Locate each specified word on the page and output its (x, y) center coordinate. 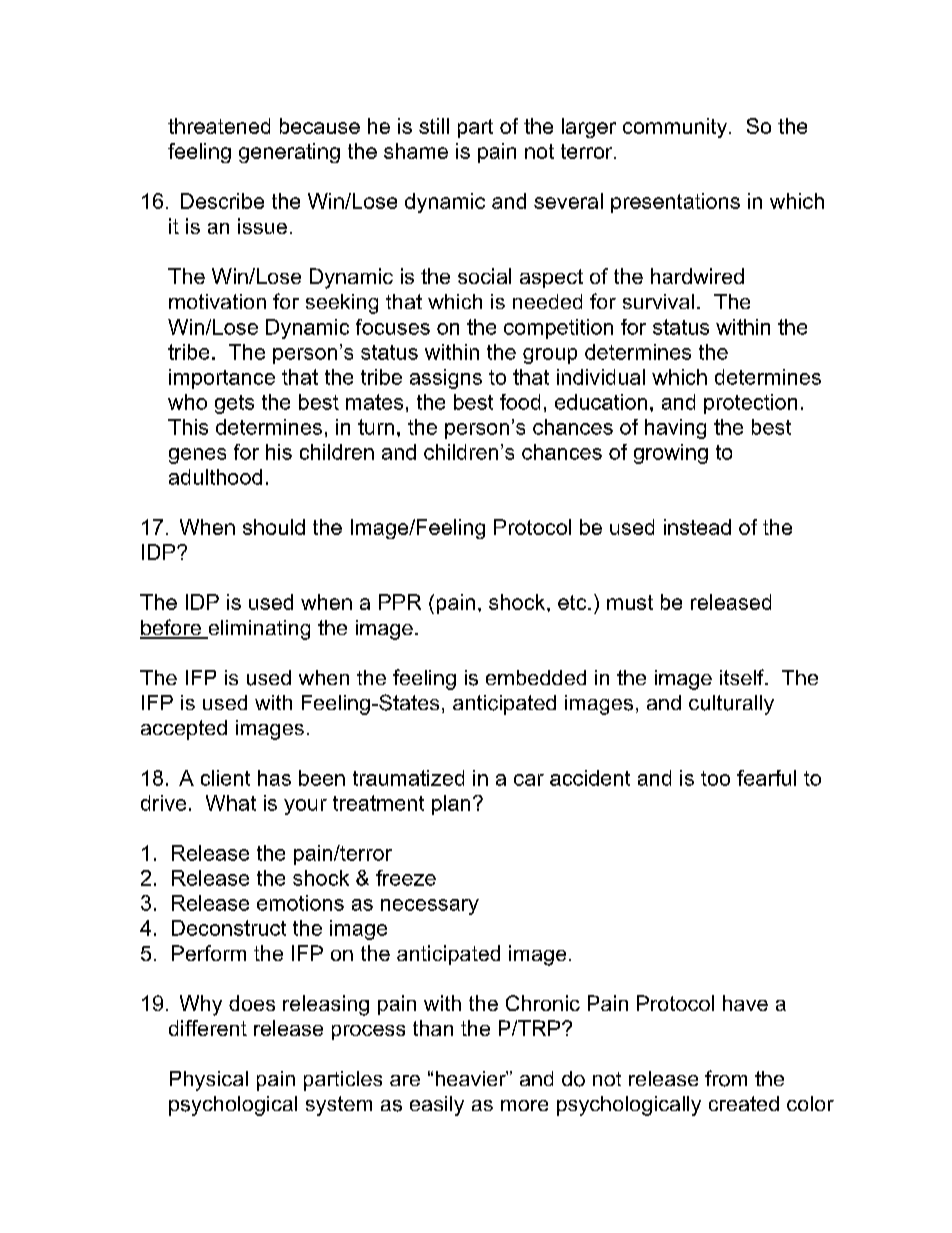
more (524, 1105)
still (434, 126)
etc (573, 602)
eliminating (258, 630)
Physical (209, 1081)
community (675, 128)
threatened (219, 126)
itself (743, 677)
